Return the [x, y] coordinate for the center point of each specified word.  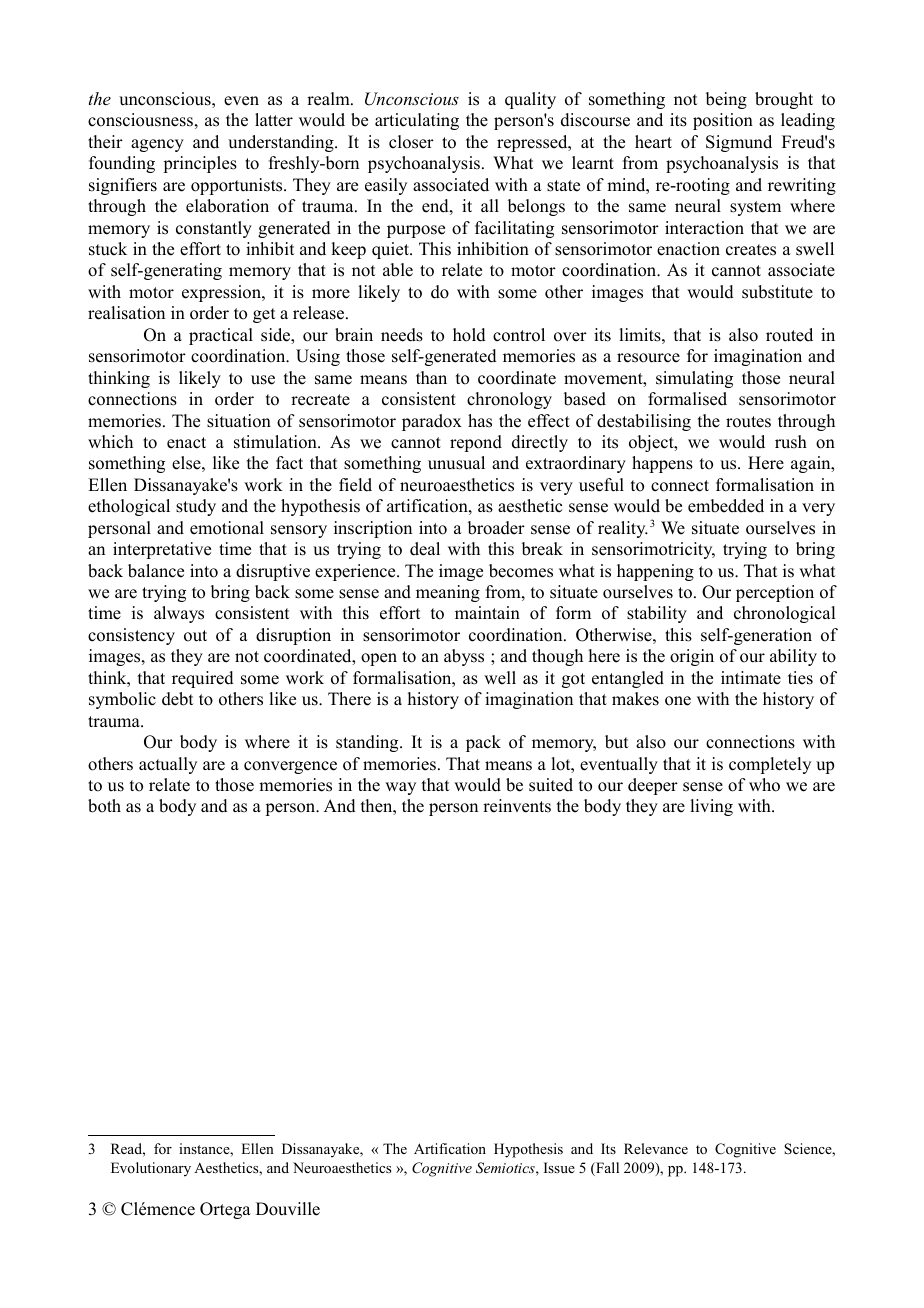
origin [692, 657]
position [723, 121]
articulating [417, 121]
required [203, 679]
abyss [464, 657]
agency [157, 145]
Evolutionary [151, 1169]
